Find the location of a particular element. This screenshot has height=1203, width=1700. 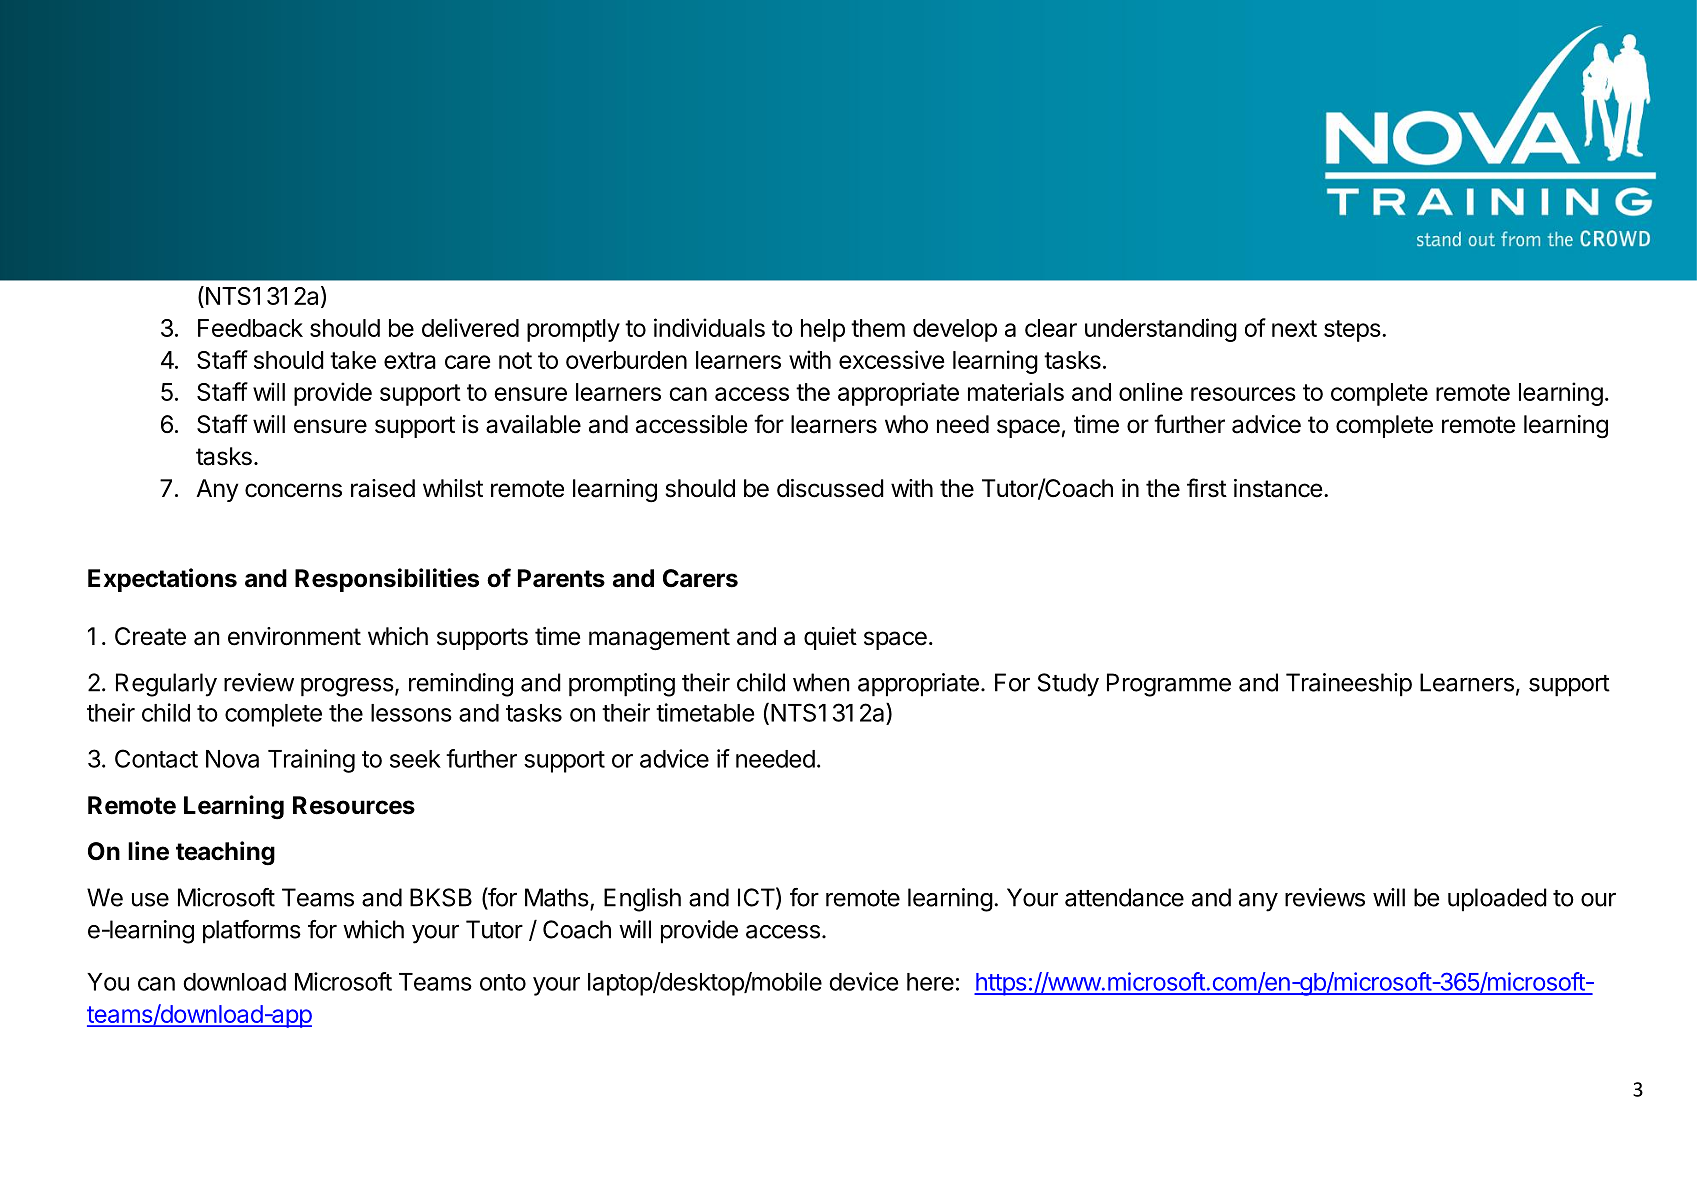

help is located at coordinates (823, 330).
